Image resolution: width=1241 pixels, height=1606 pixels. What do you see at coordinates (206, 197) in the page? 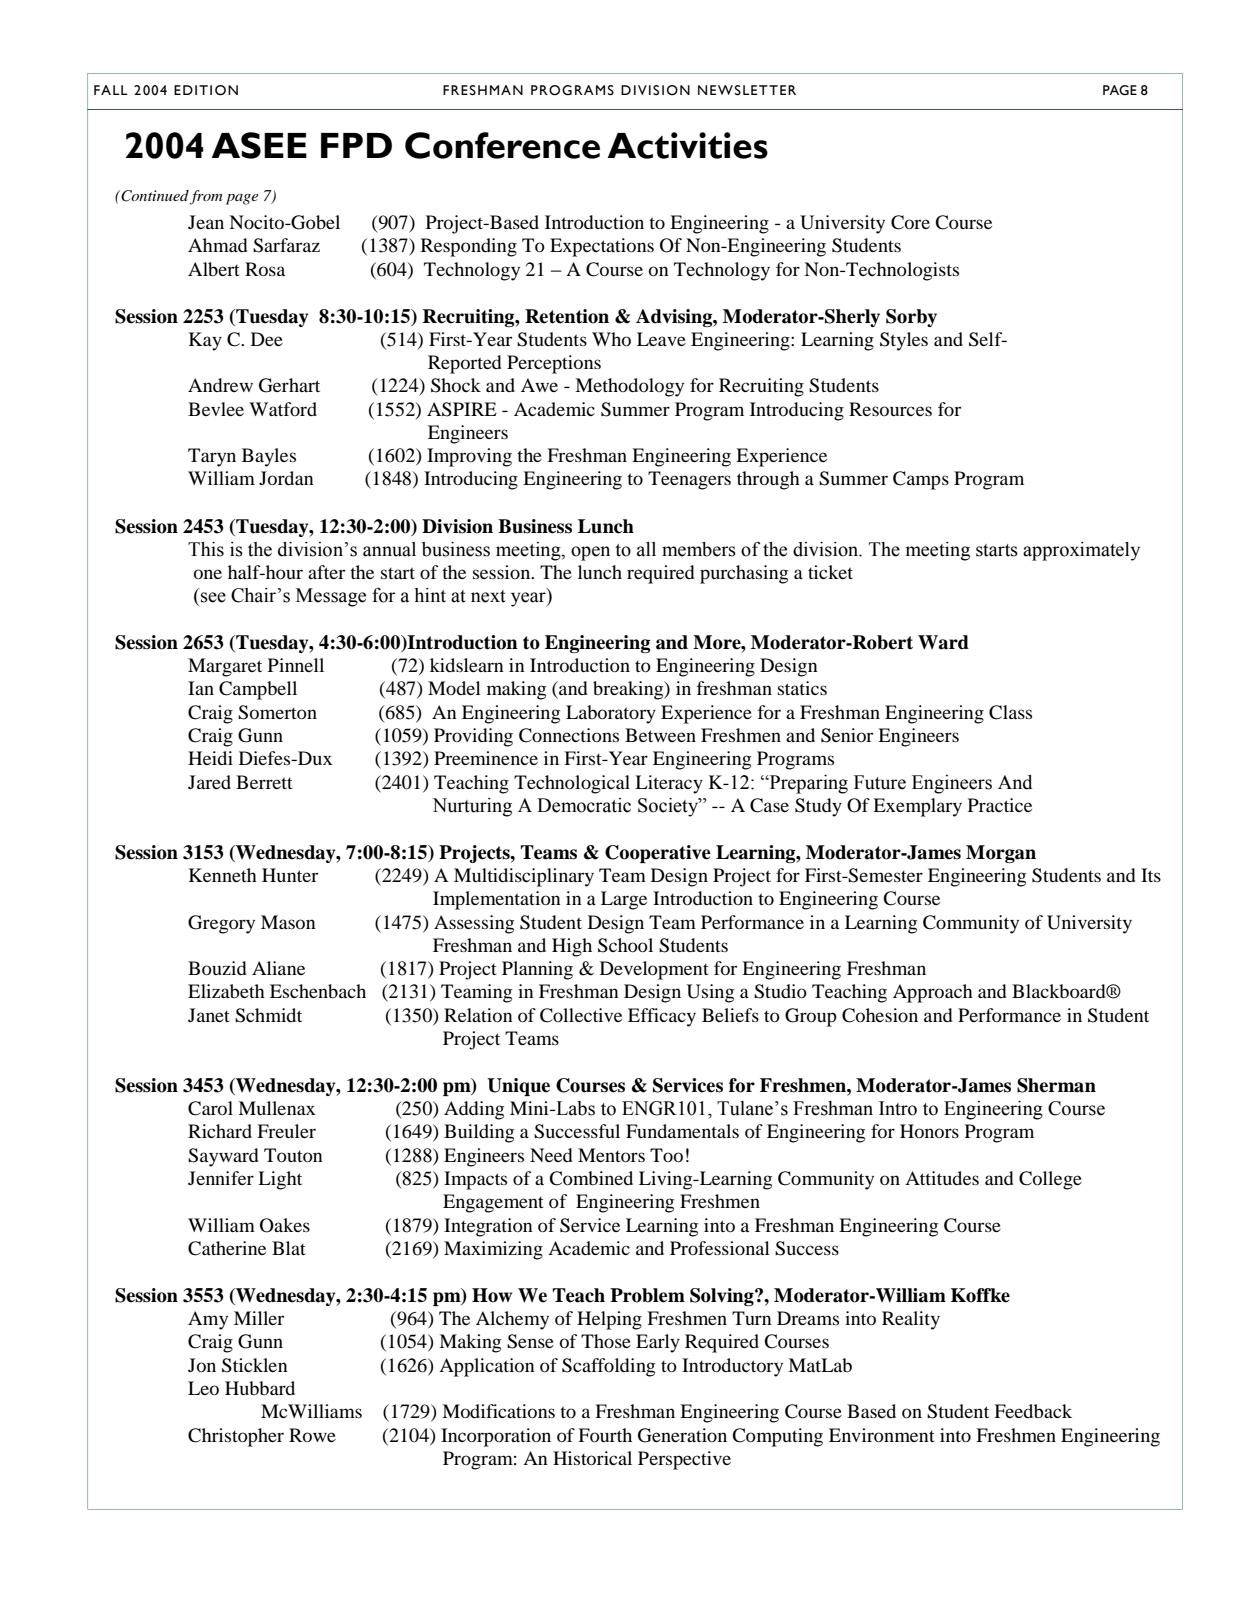
I see `from` at bounding box center [206, 197].
